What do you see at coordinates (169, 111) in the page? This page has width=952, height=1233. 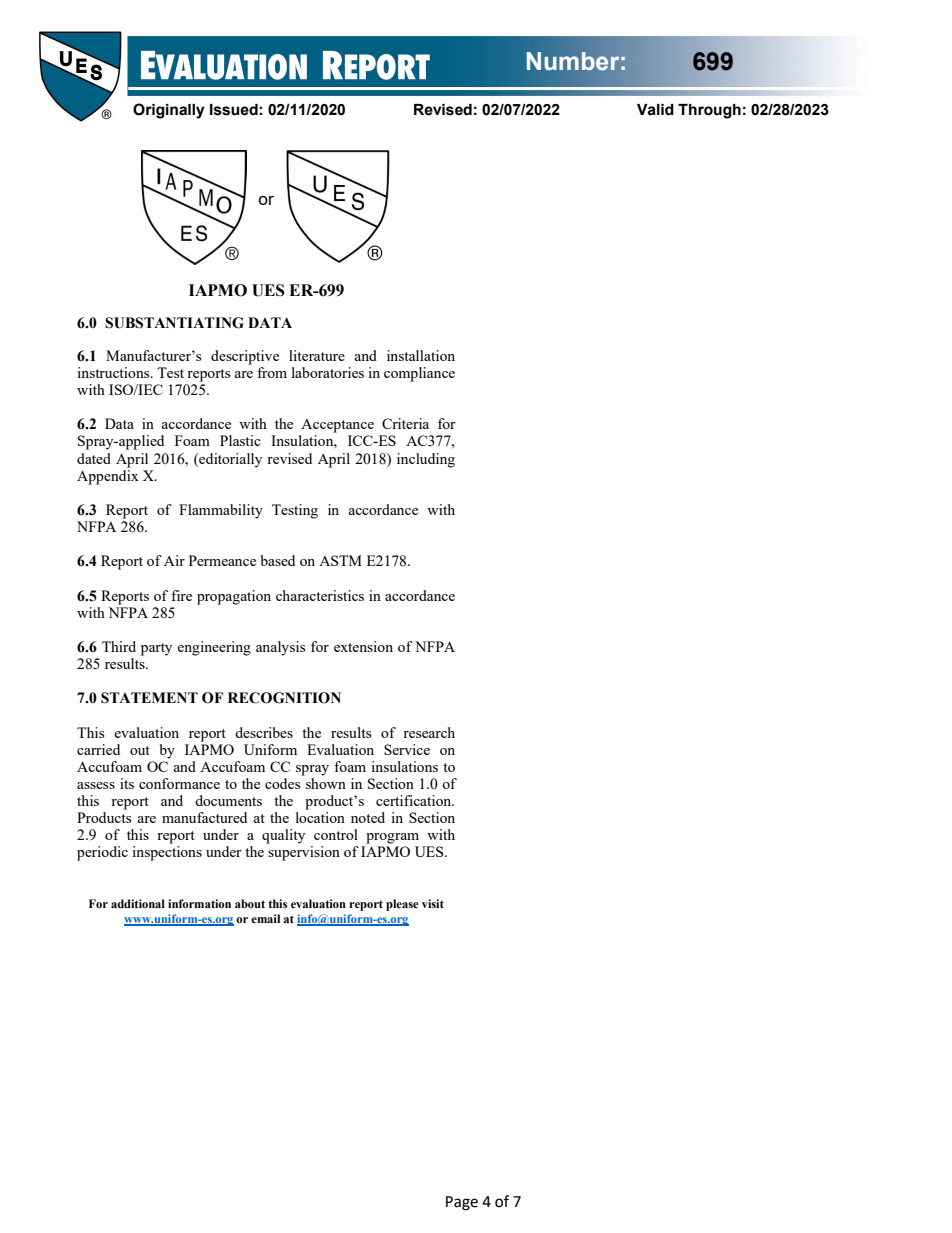 I see `Originally` at bounding box center [169, 111].
